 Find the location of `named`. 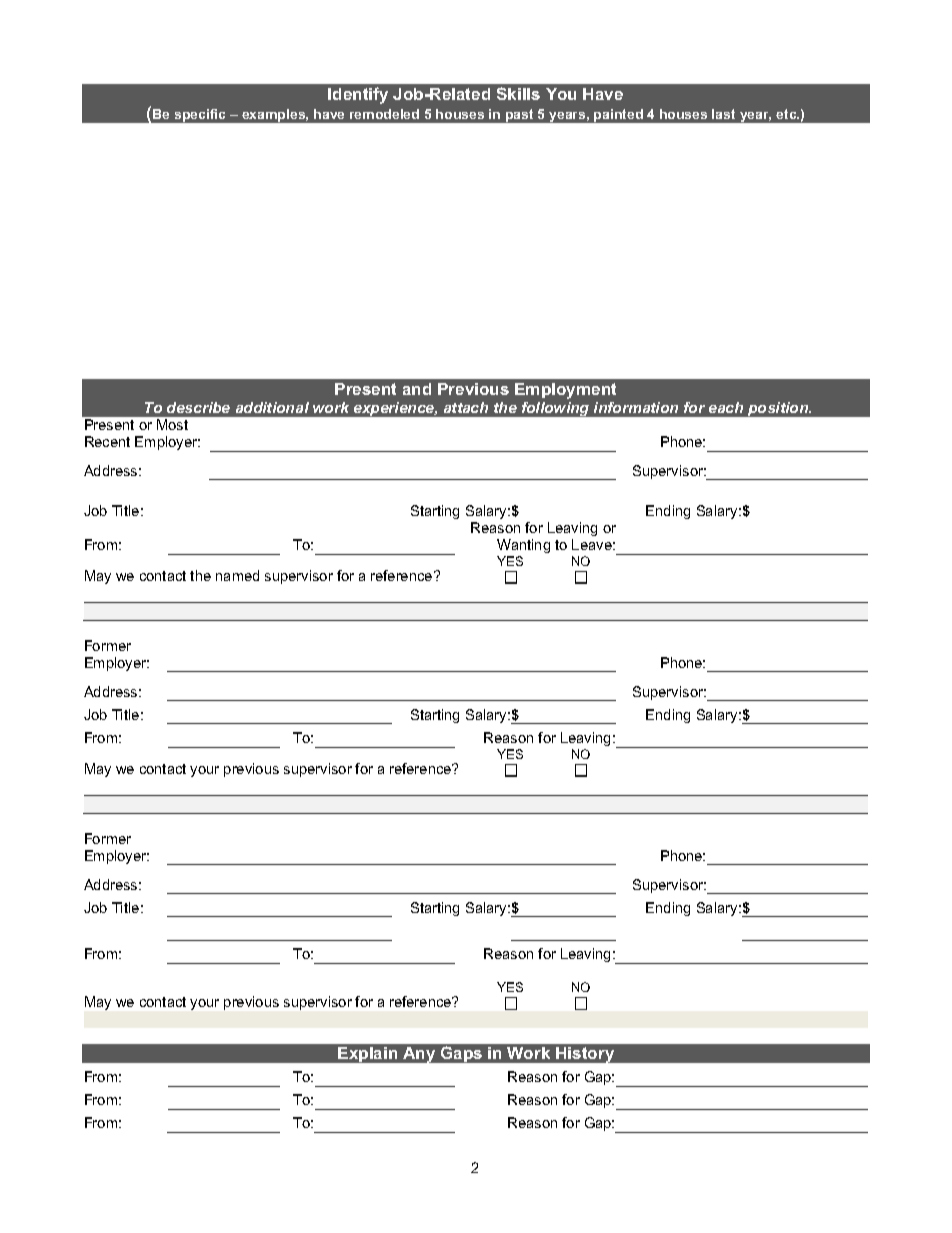

named is located at coordinates (237, 575).
